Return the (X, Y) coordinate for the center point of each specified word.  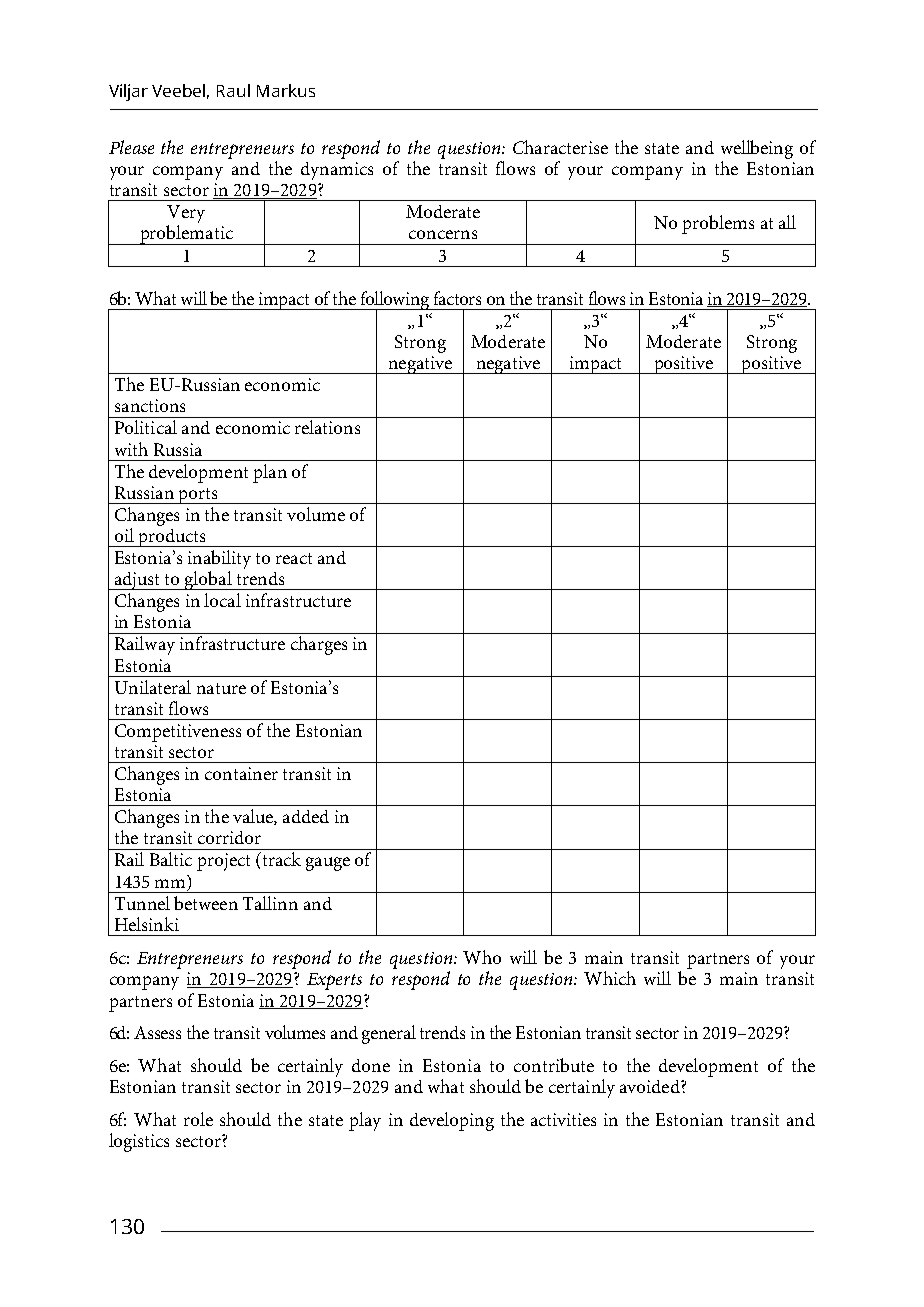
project (223, 862)
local (222, 600)
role (198, 1119)
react (294, 558)
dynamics (337, 171)
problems (718, 224)
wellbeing (757, 149)
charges (319, 645)
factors (457, 298)
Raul (233, 90)
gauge (328, 864)
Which (610, 978)
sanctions (150, 405)
